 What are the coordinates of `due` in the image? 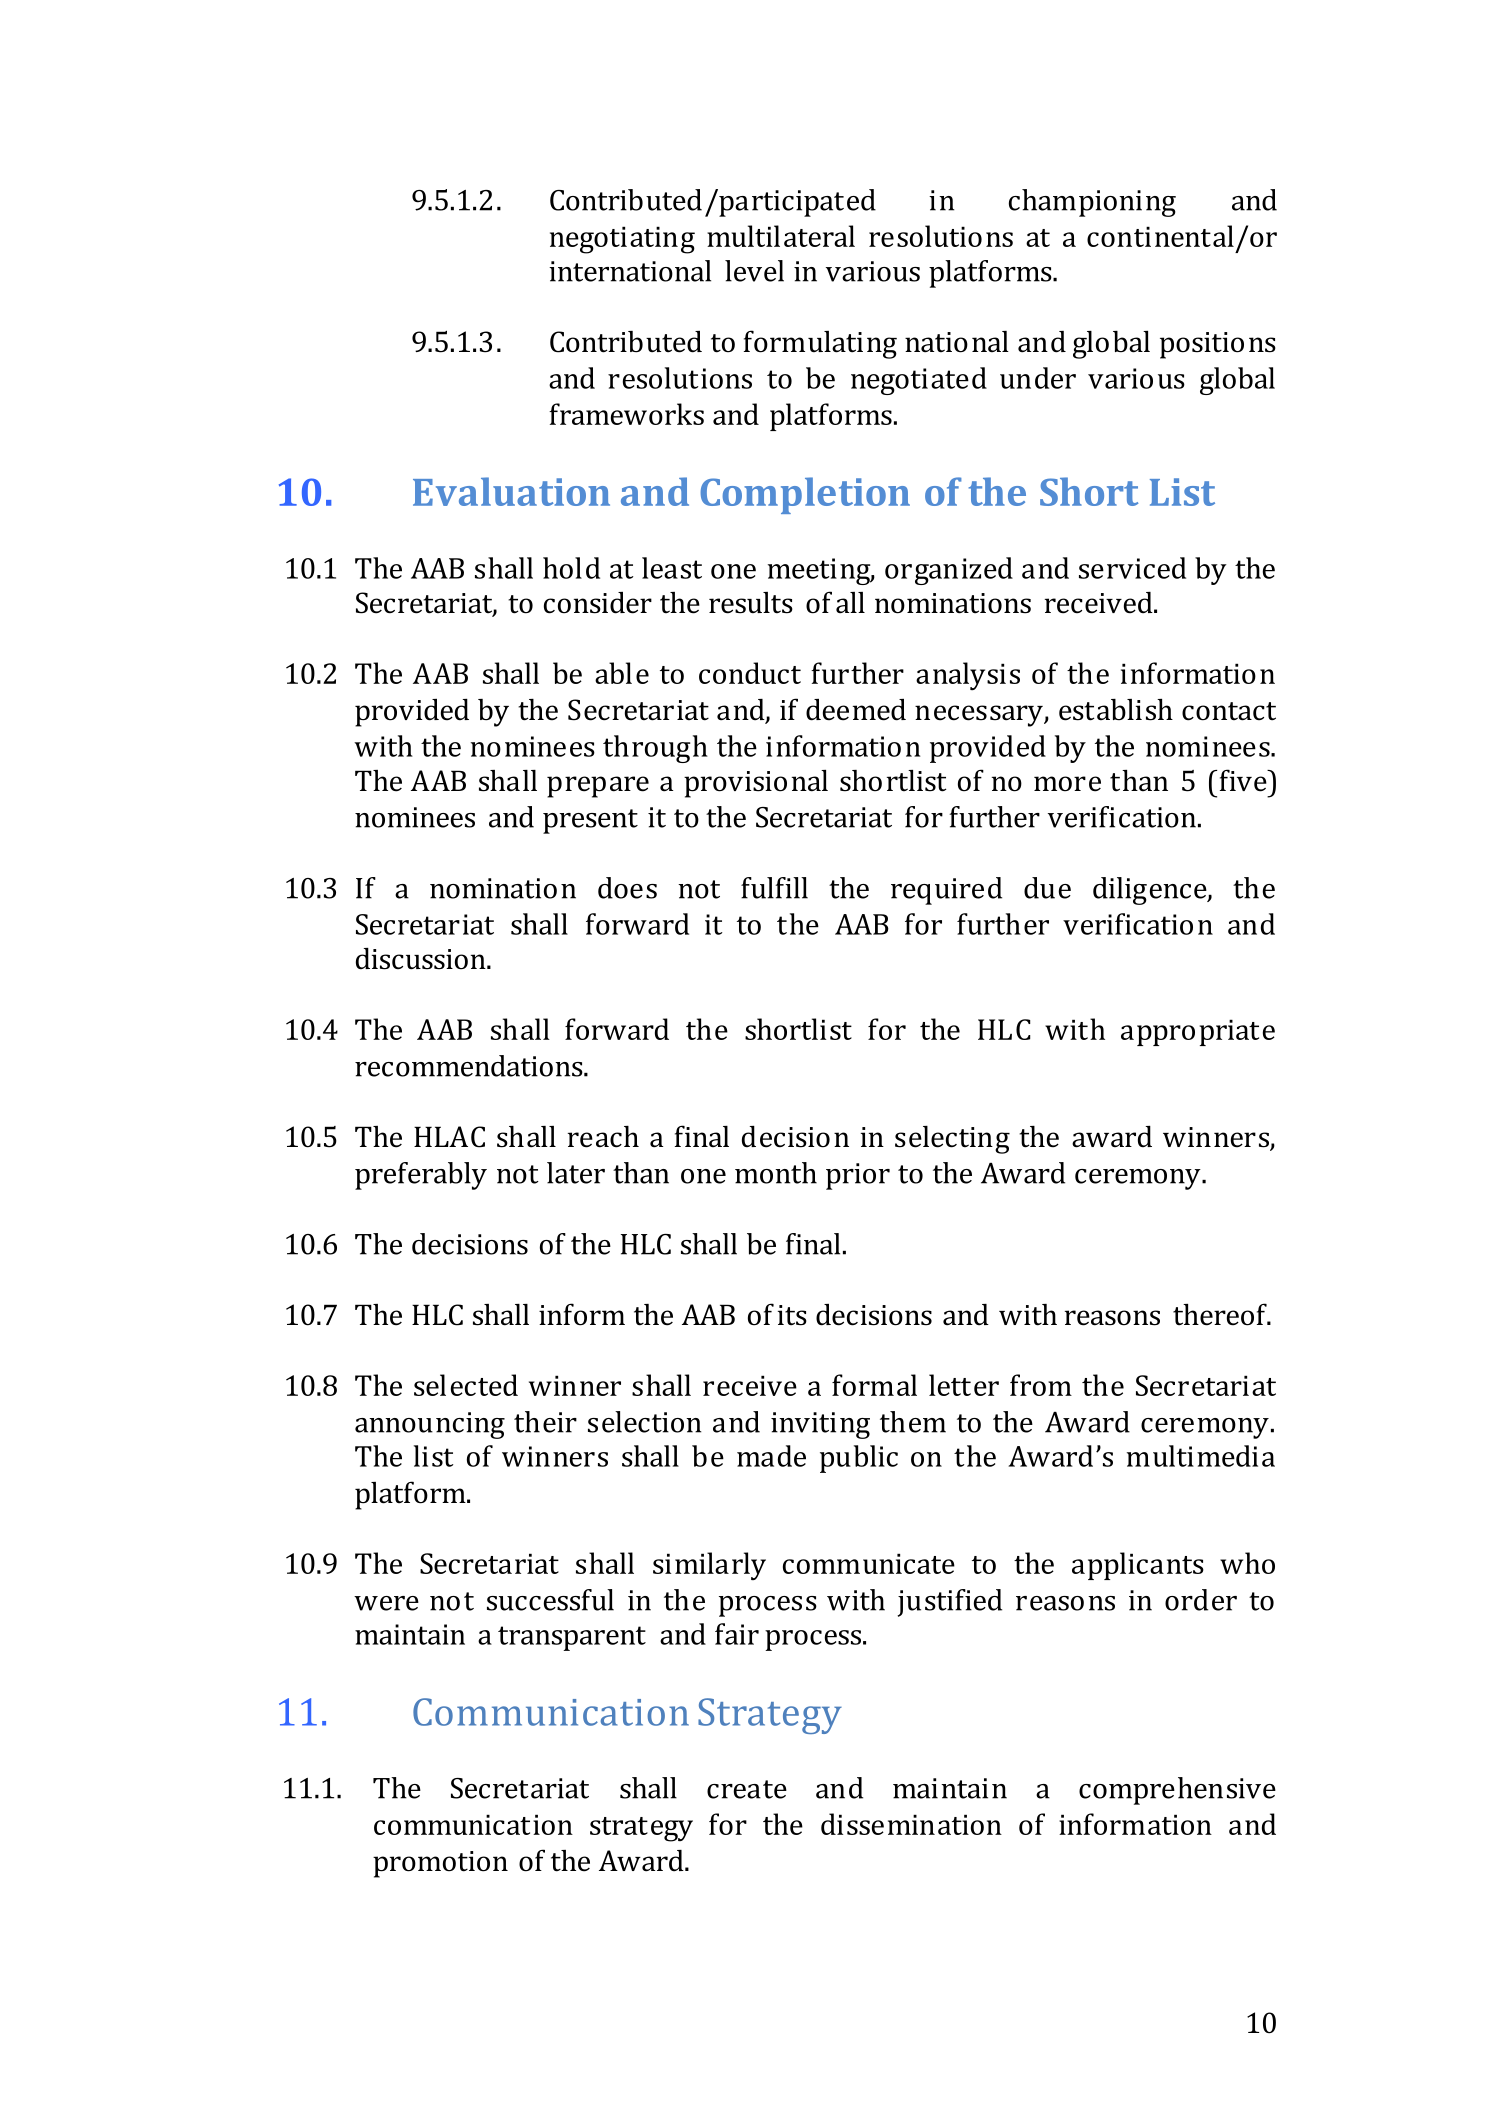 It's located at (1047, 888).
